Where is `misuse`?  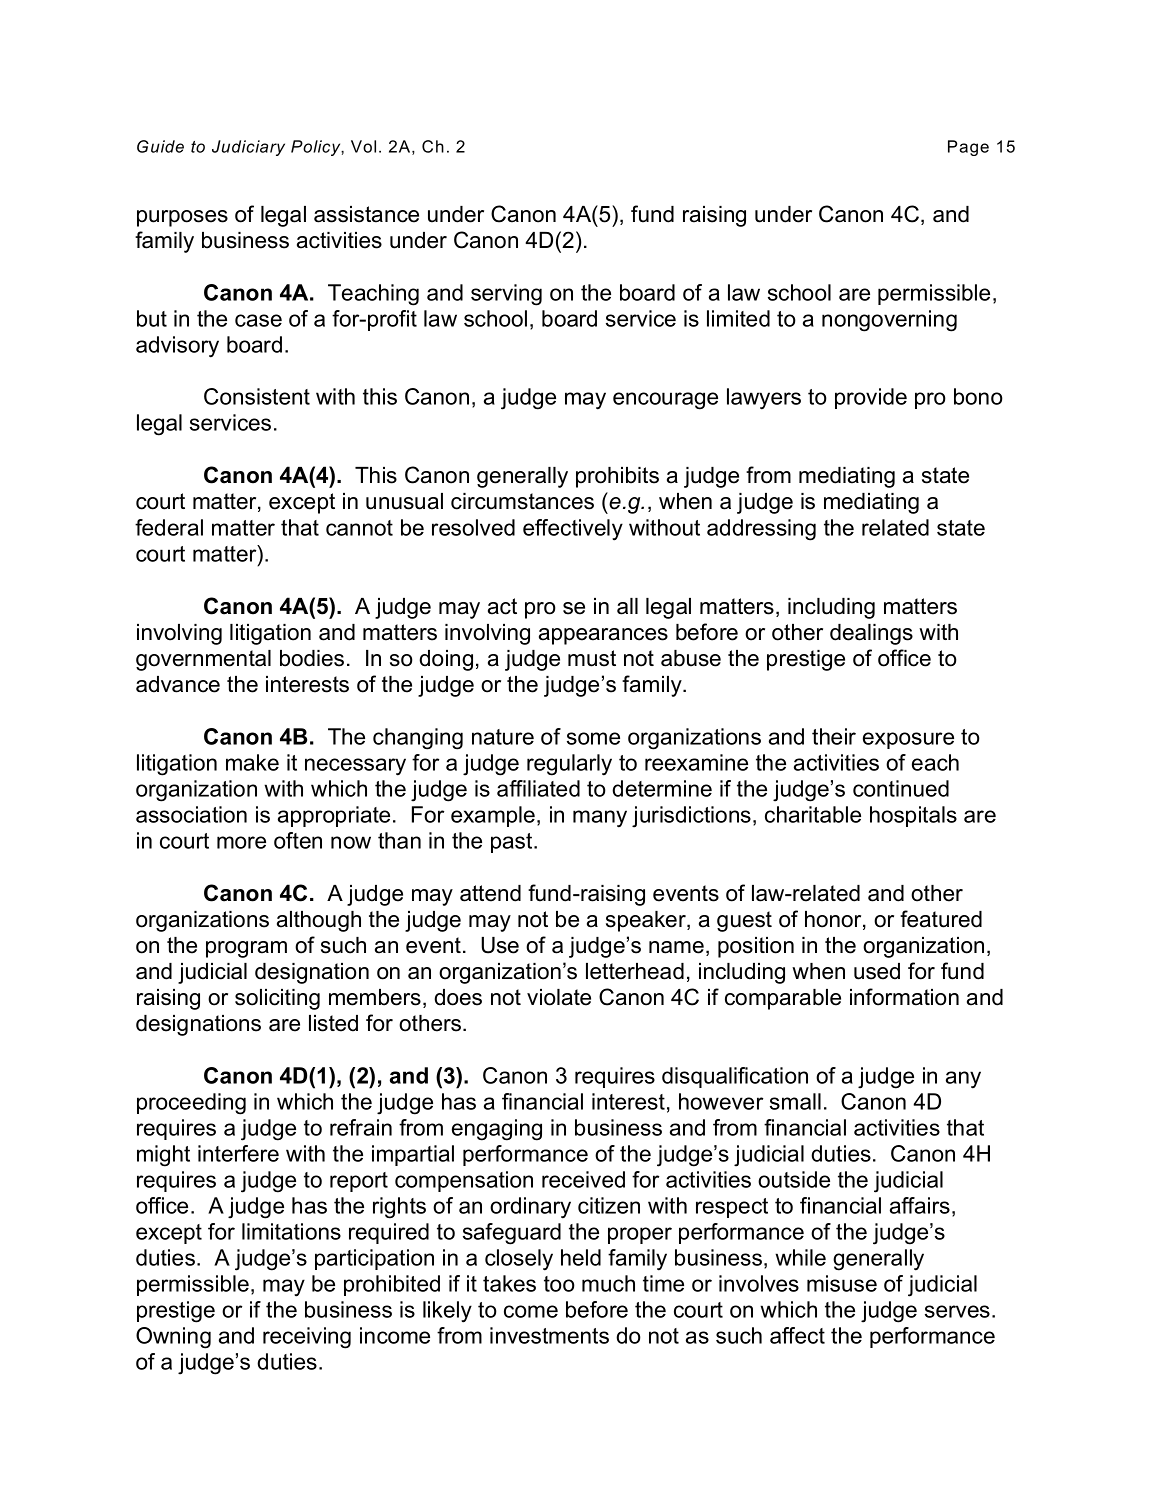 misuse is located at coordinates (842, 1283).
